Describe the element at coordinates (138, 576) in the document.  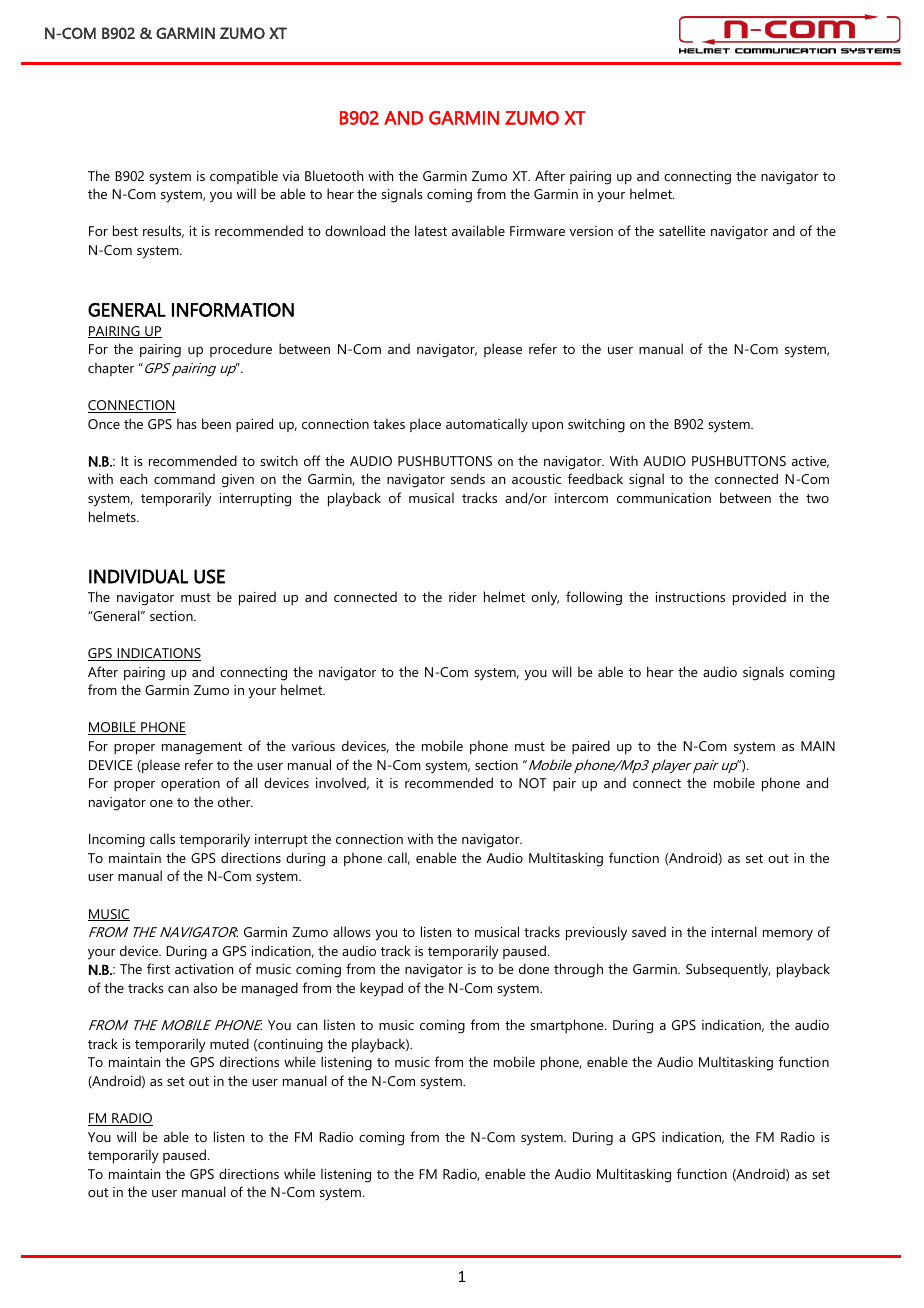
I see `INDIVIDUAL` at that location.
